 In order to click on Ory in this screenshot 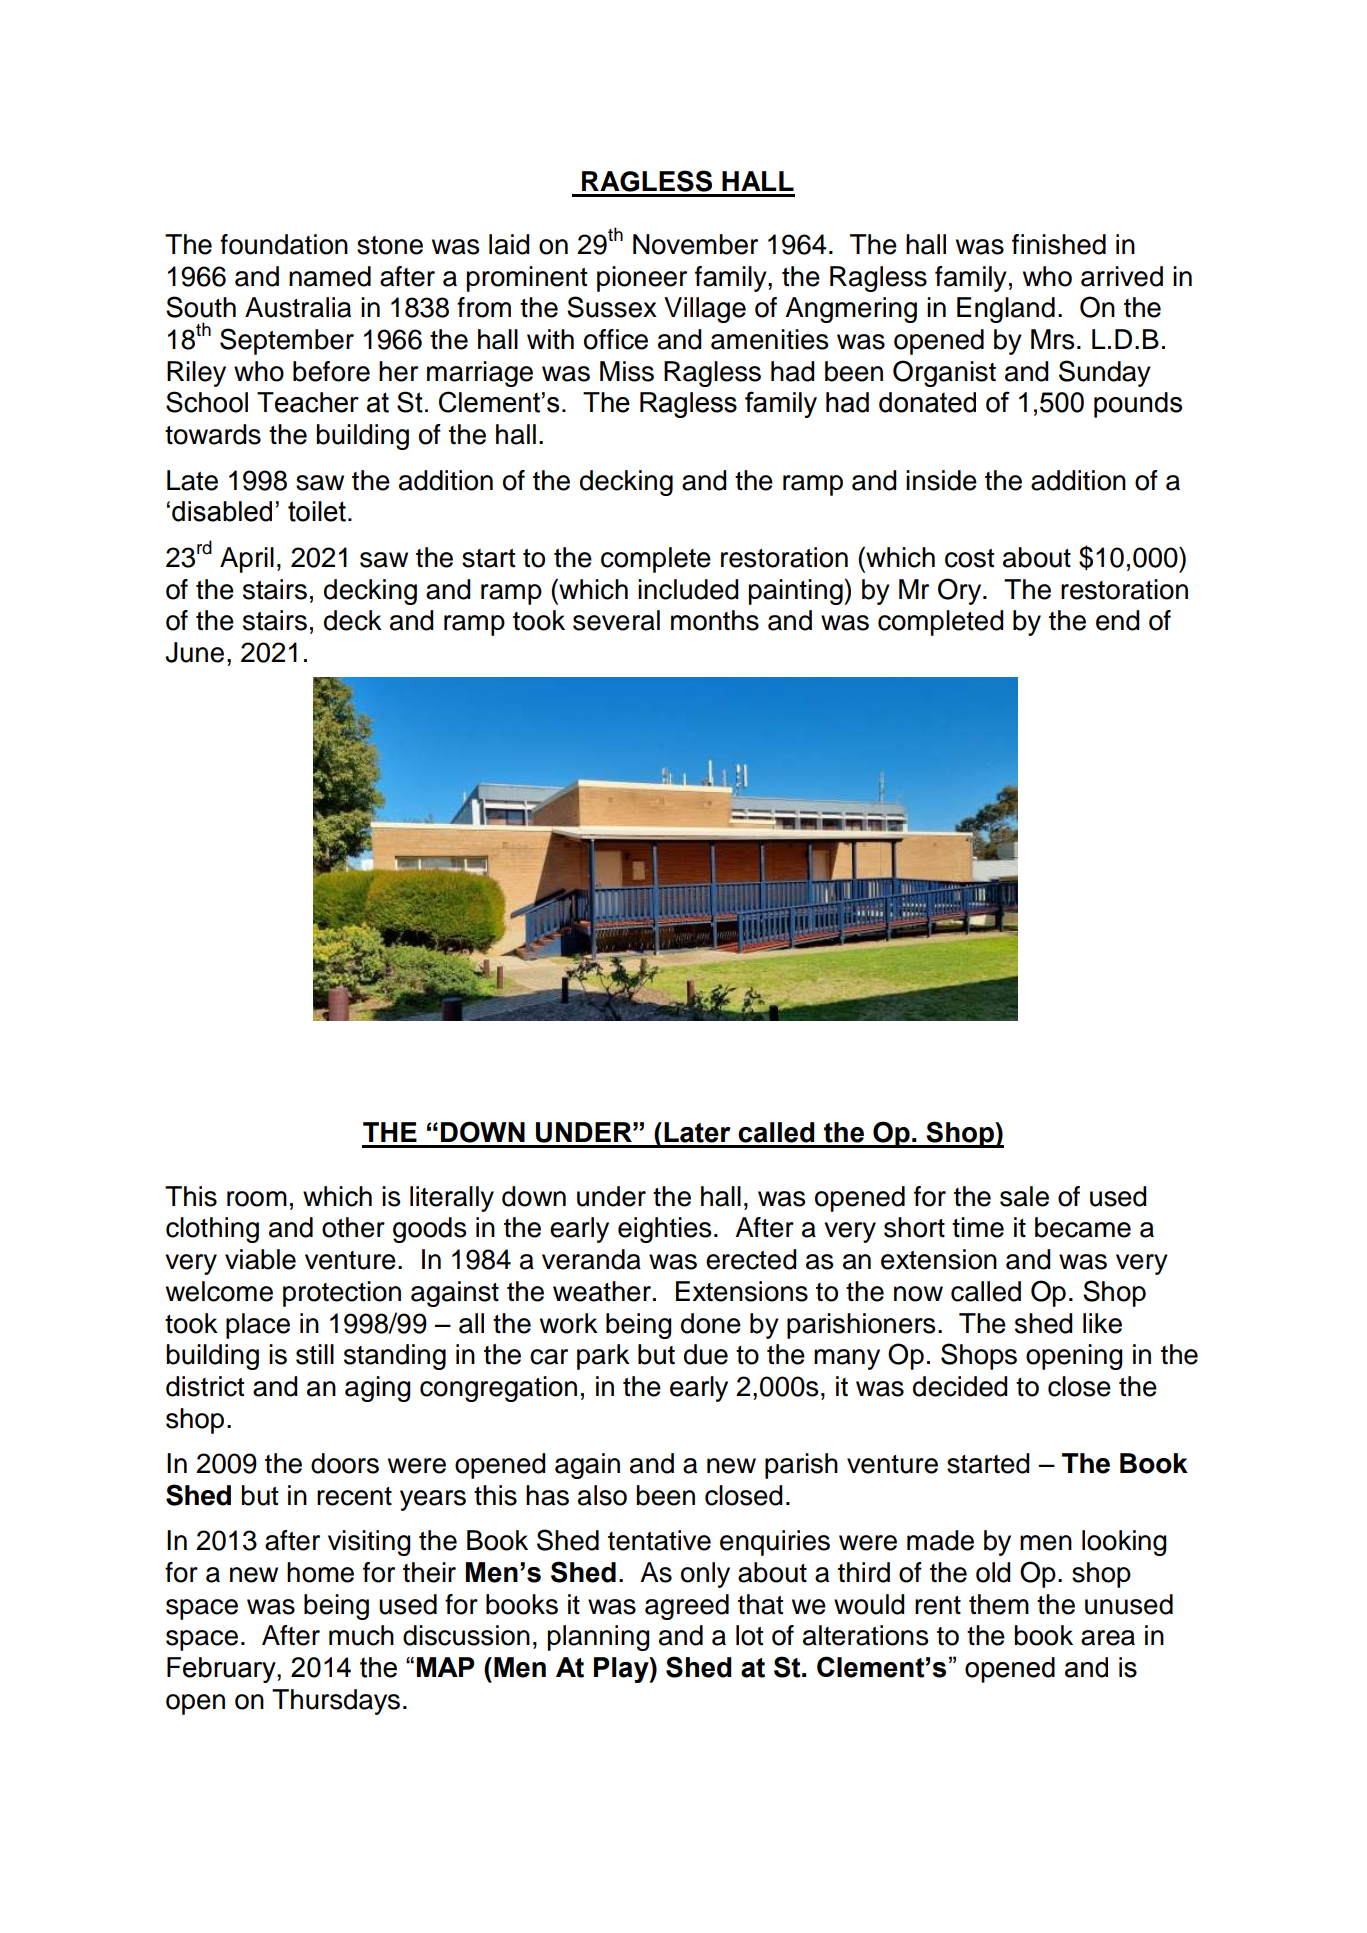, I will do `click(961, 591)`.
